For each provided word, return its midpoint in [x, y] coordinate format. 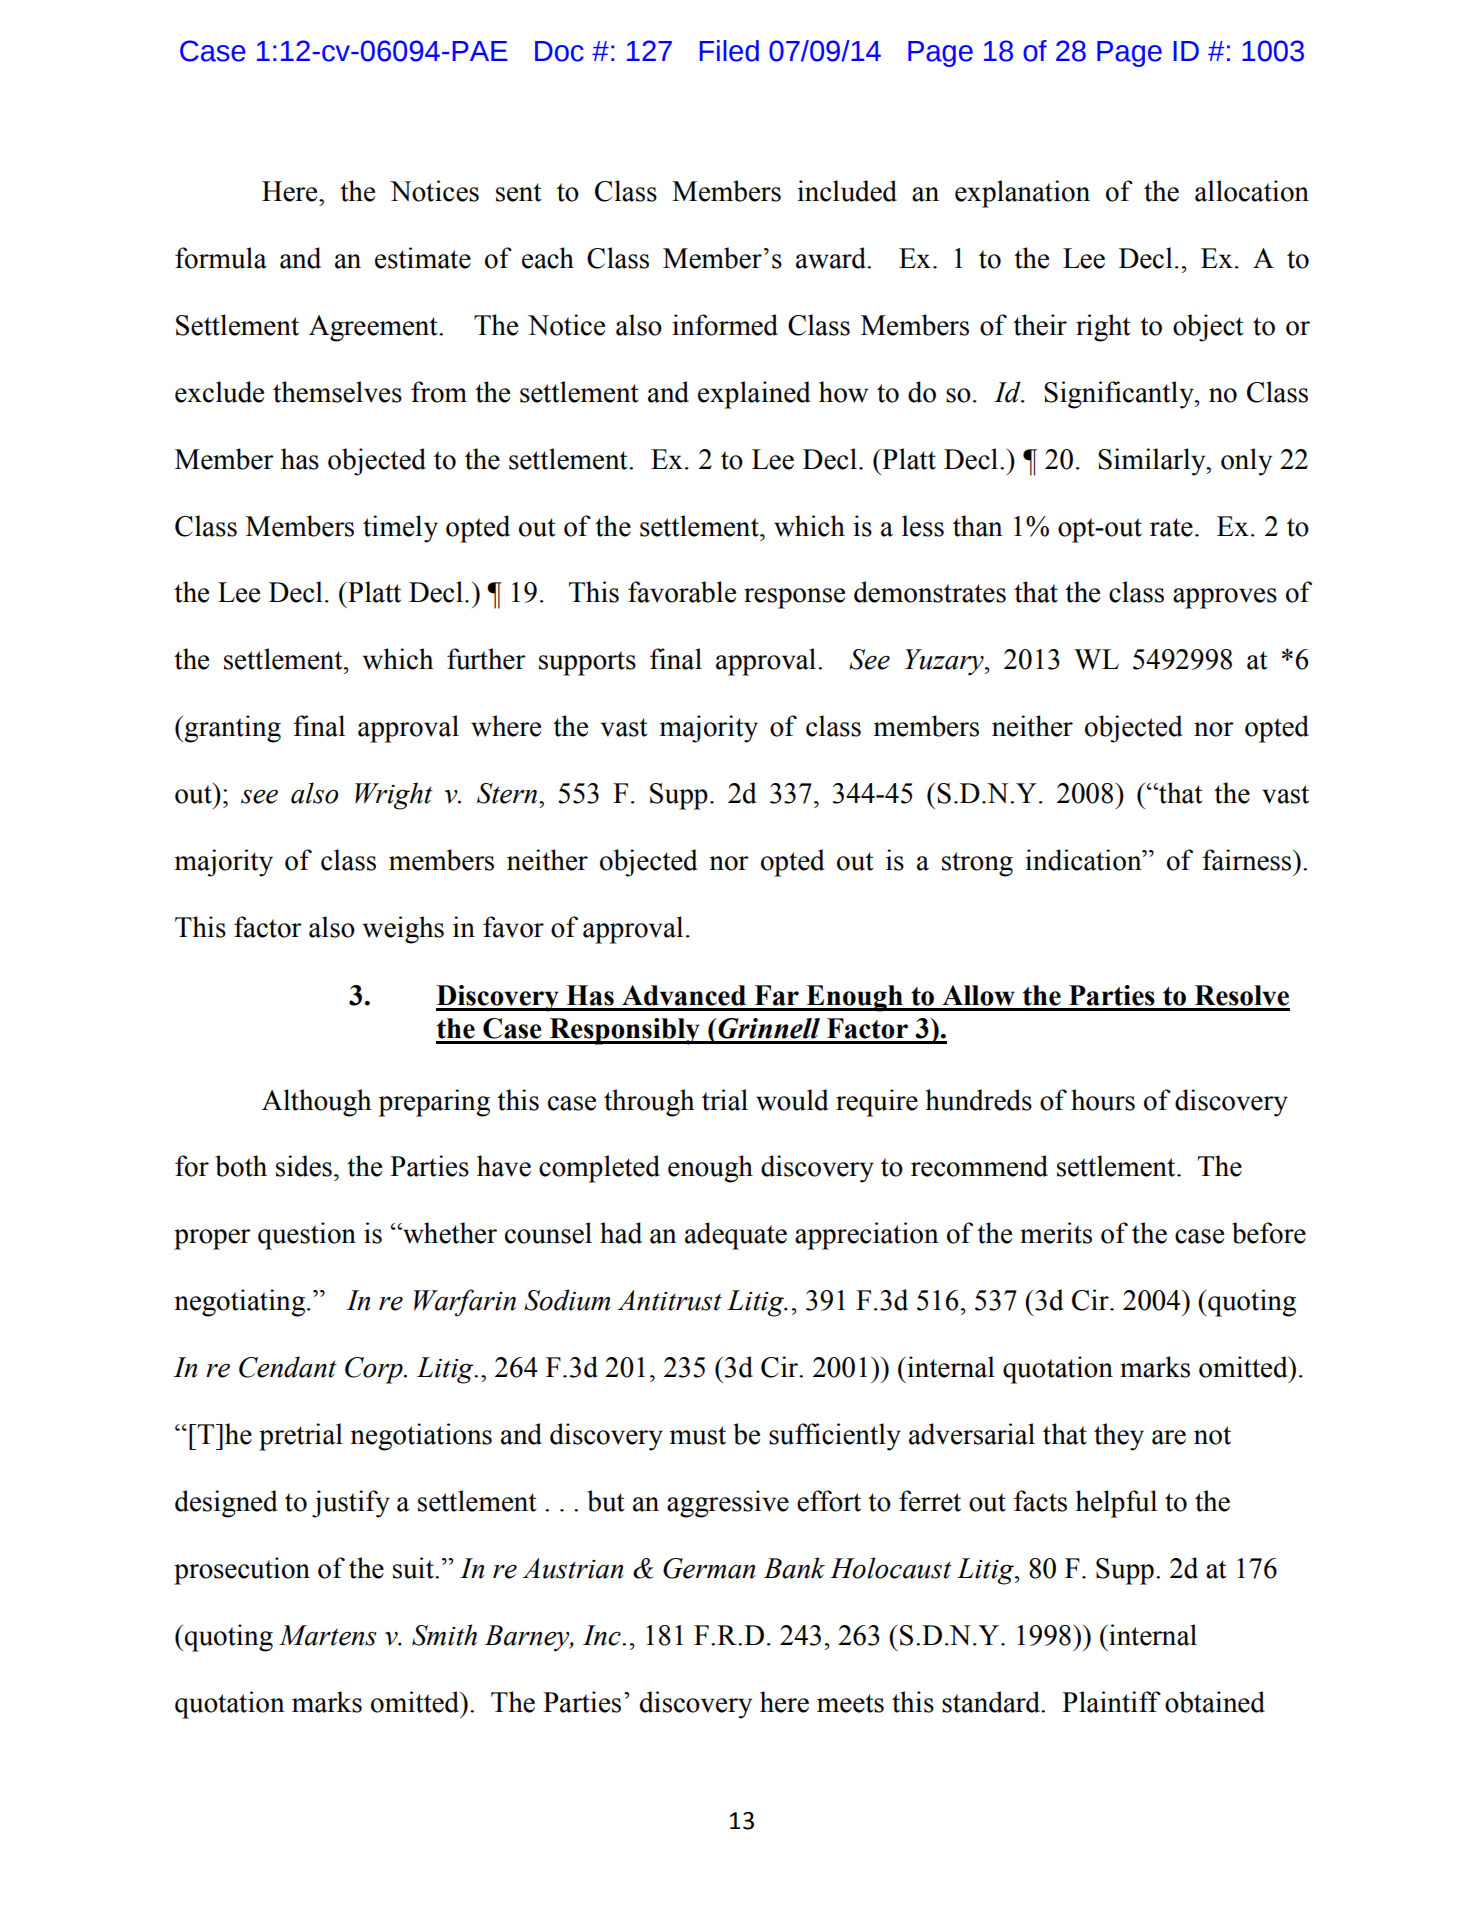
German [709, 1568]
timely [400, 529]
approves [1225, 598]
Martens [327, 1635]
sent [519, 192]
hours [1103, 1100]
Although [316, 1103]
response [794, 598]
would [792, 1100]
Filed [729, 51]
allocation [1252, 191]
